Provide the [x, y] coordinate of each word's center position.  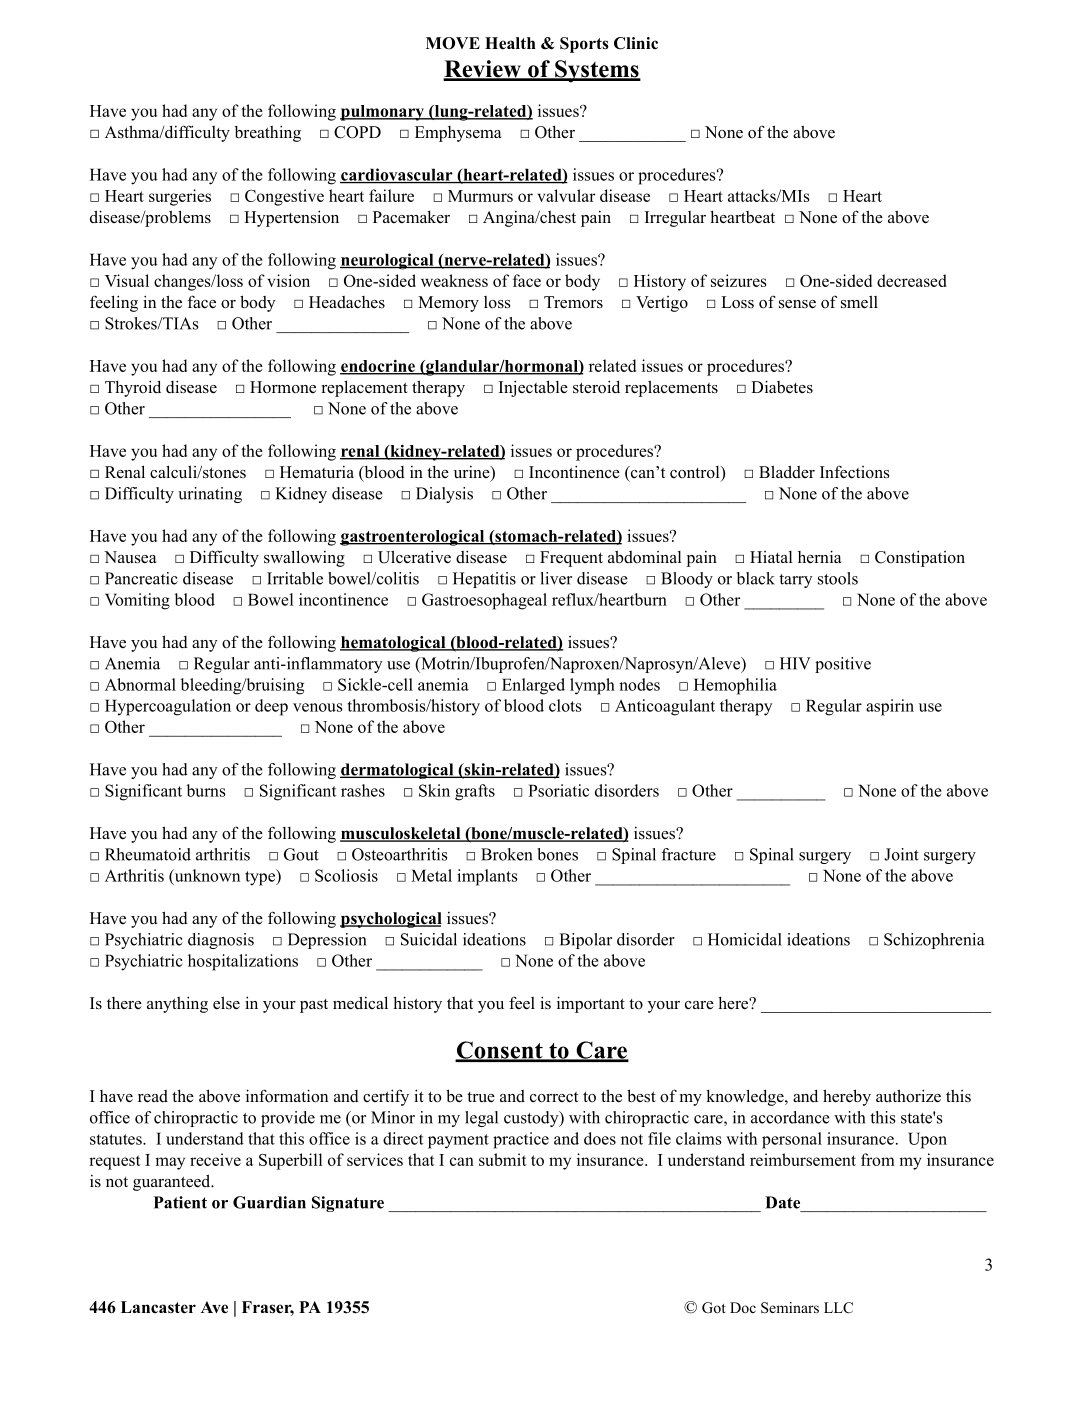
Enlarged [533, 686]
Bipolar [585, 941]
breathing [267, 133]
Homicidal [745, 939]
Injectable [533, 388]
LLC [838, 1308]
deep [271, 707]
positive [843, 665]
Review [483, 70]
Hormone [283, 387]
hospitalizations [243, 962]
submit [502, 1159]
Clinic [636, 43]
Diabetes [782, 387]
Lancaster [158, 1307]
